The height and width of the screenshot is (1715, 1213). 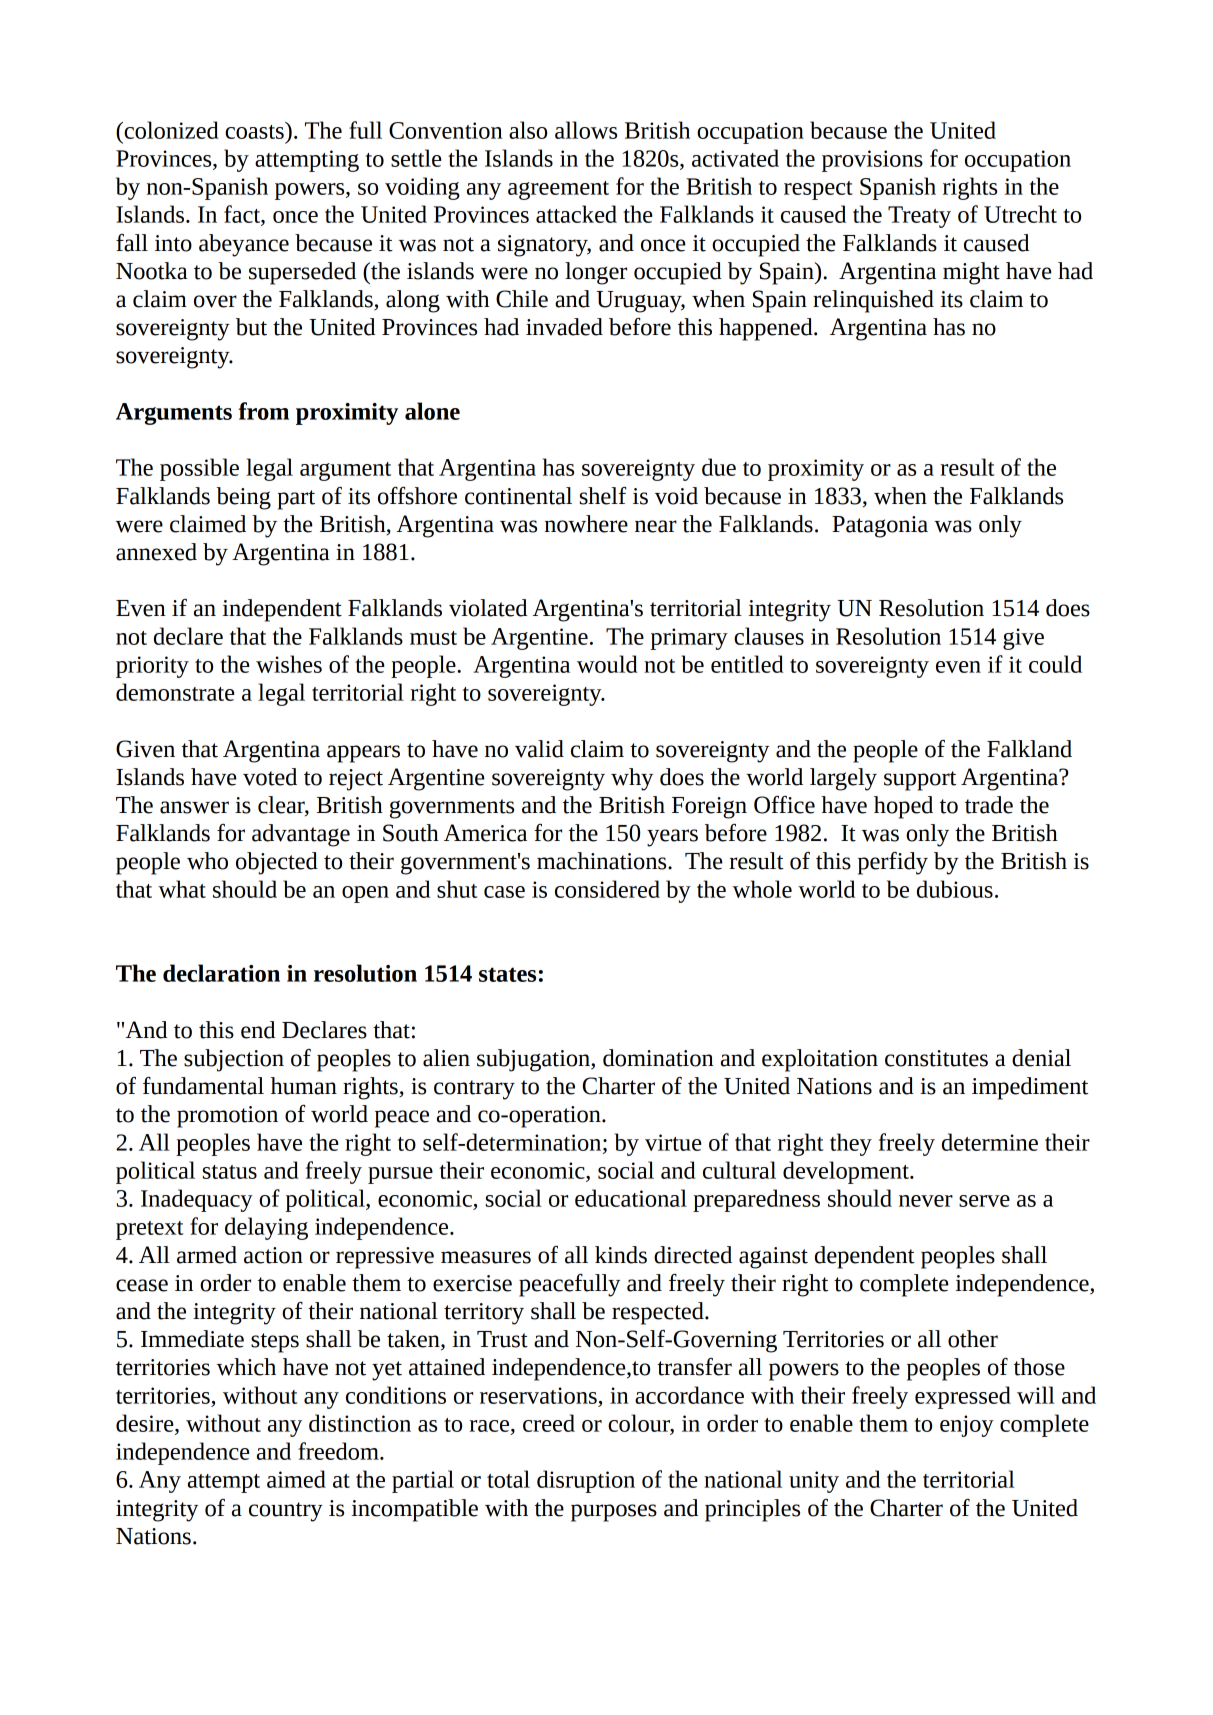 I want to click on why, so click(x=632, y=779).
